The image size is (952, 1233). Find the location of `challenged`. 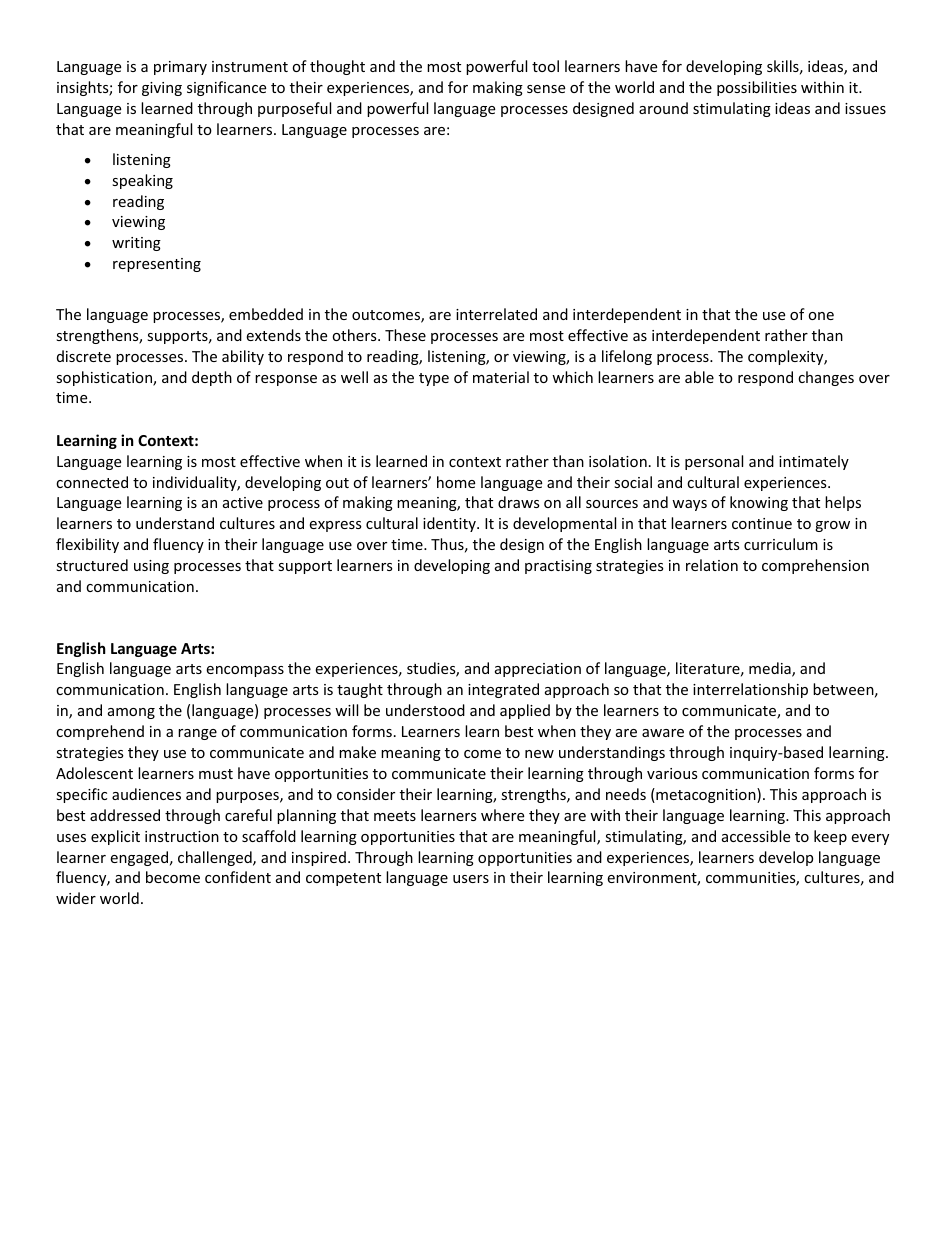

challenged is located at coordinates (216, 858).
